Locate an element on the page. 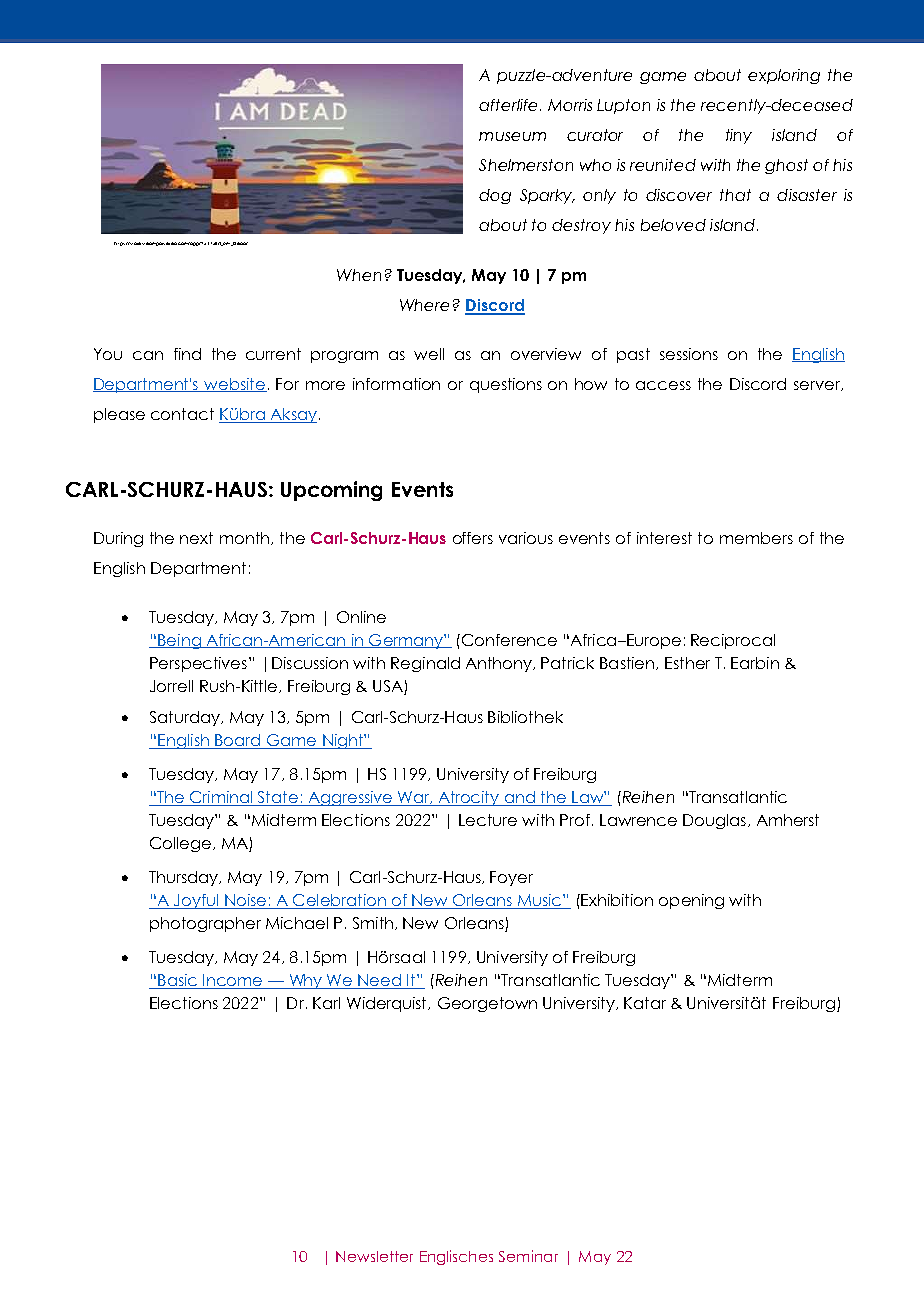 The height and width of the page is (1308, 924). Criminal is located at coordinates (221, 798).
